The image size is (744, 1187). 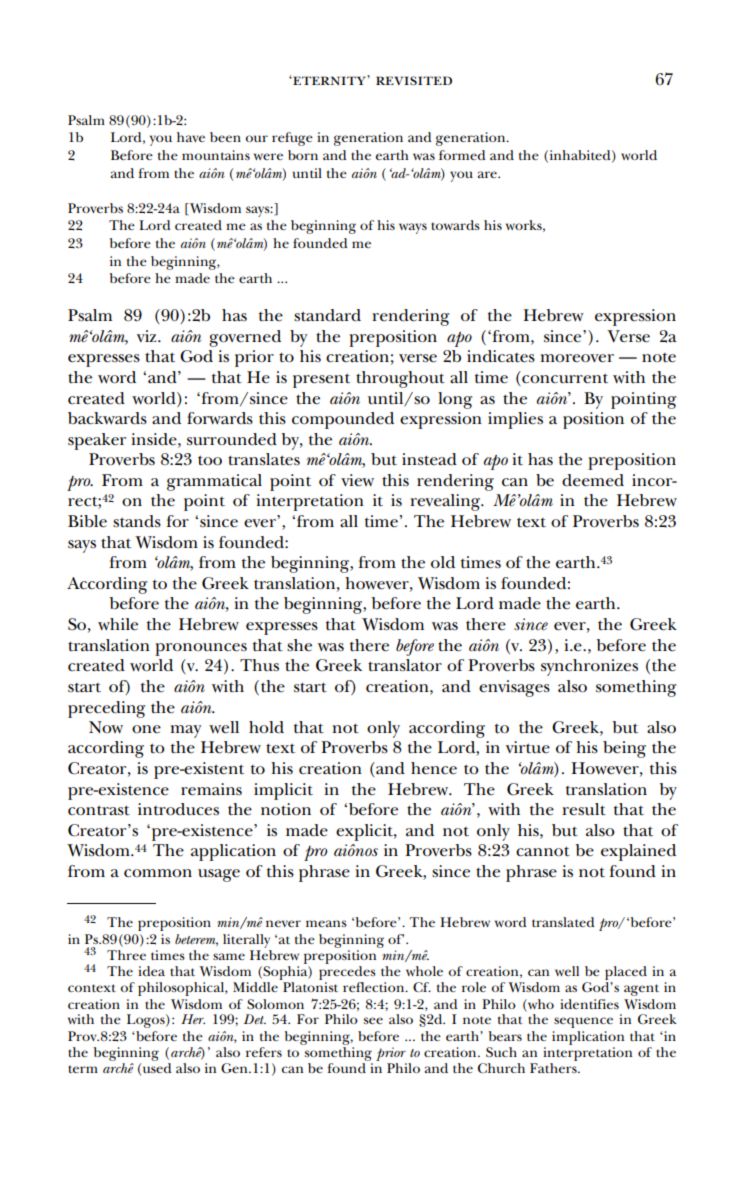 What do you see at coordinates (83, 1069) in the screenshot?
I see `term` at bounding box center [83, 1069].
